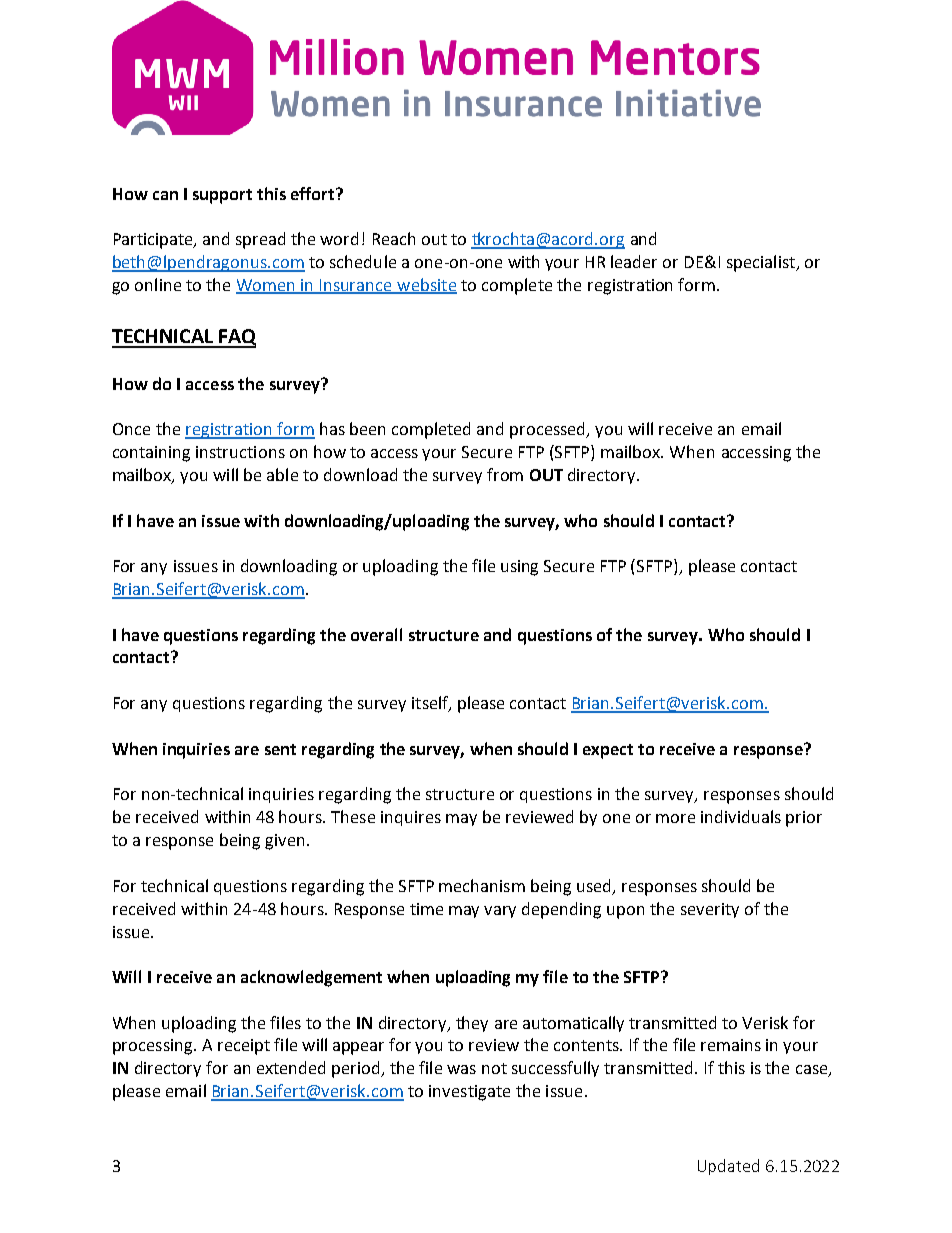  Describe the element at coordinates (762, 263) in the document. I see `specialist` at that location.
